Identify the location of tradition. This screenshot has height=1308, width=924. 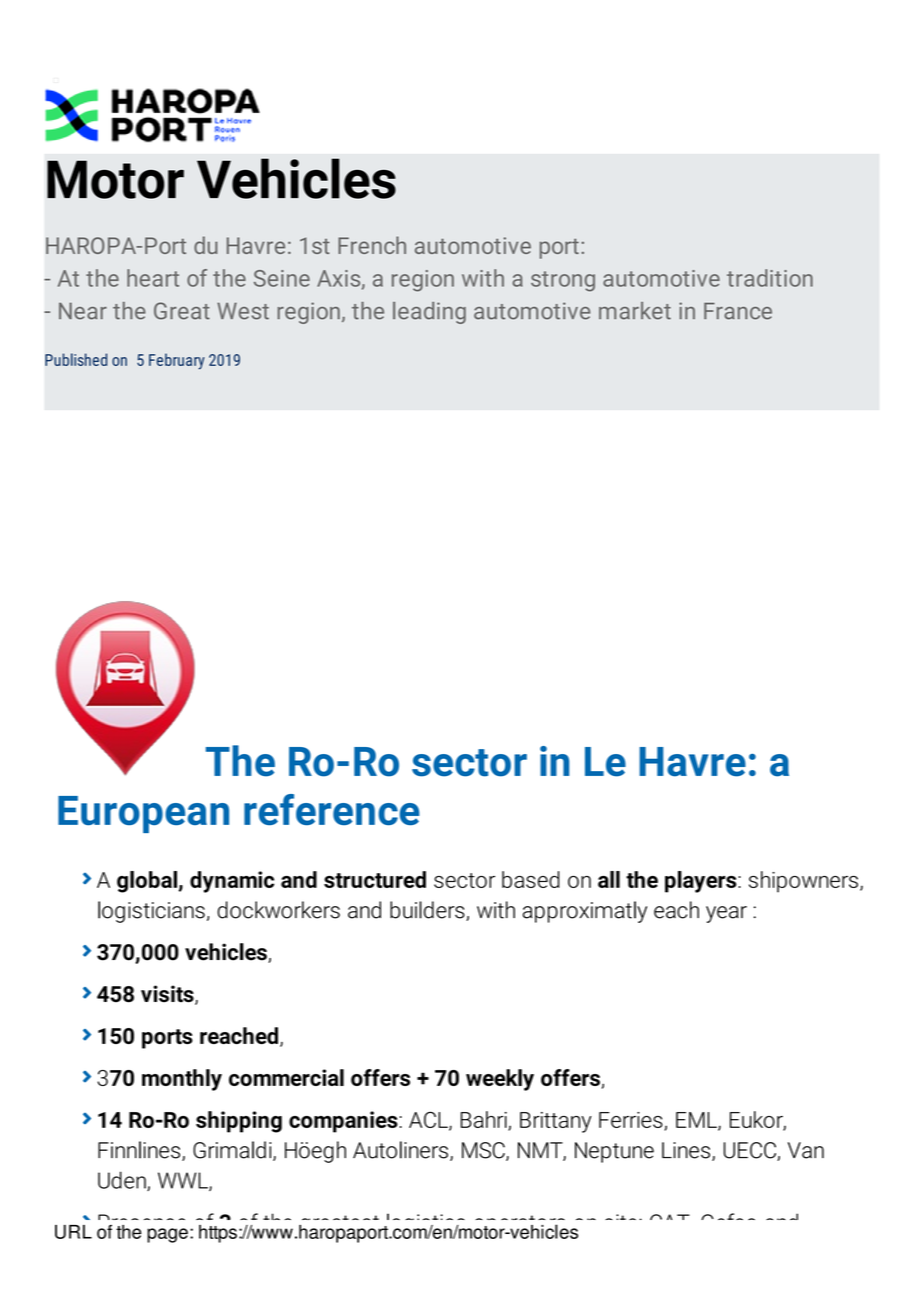
(770, 278).
